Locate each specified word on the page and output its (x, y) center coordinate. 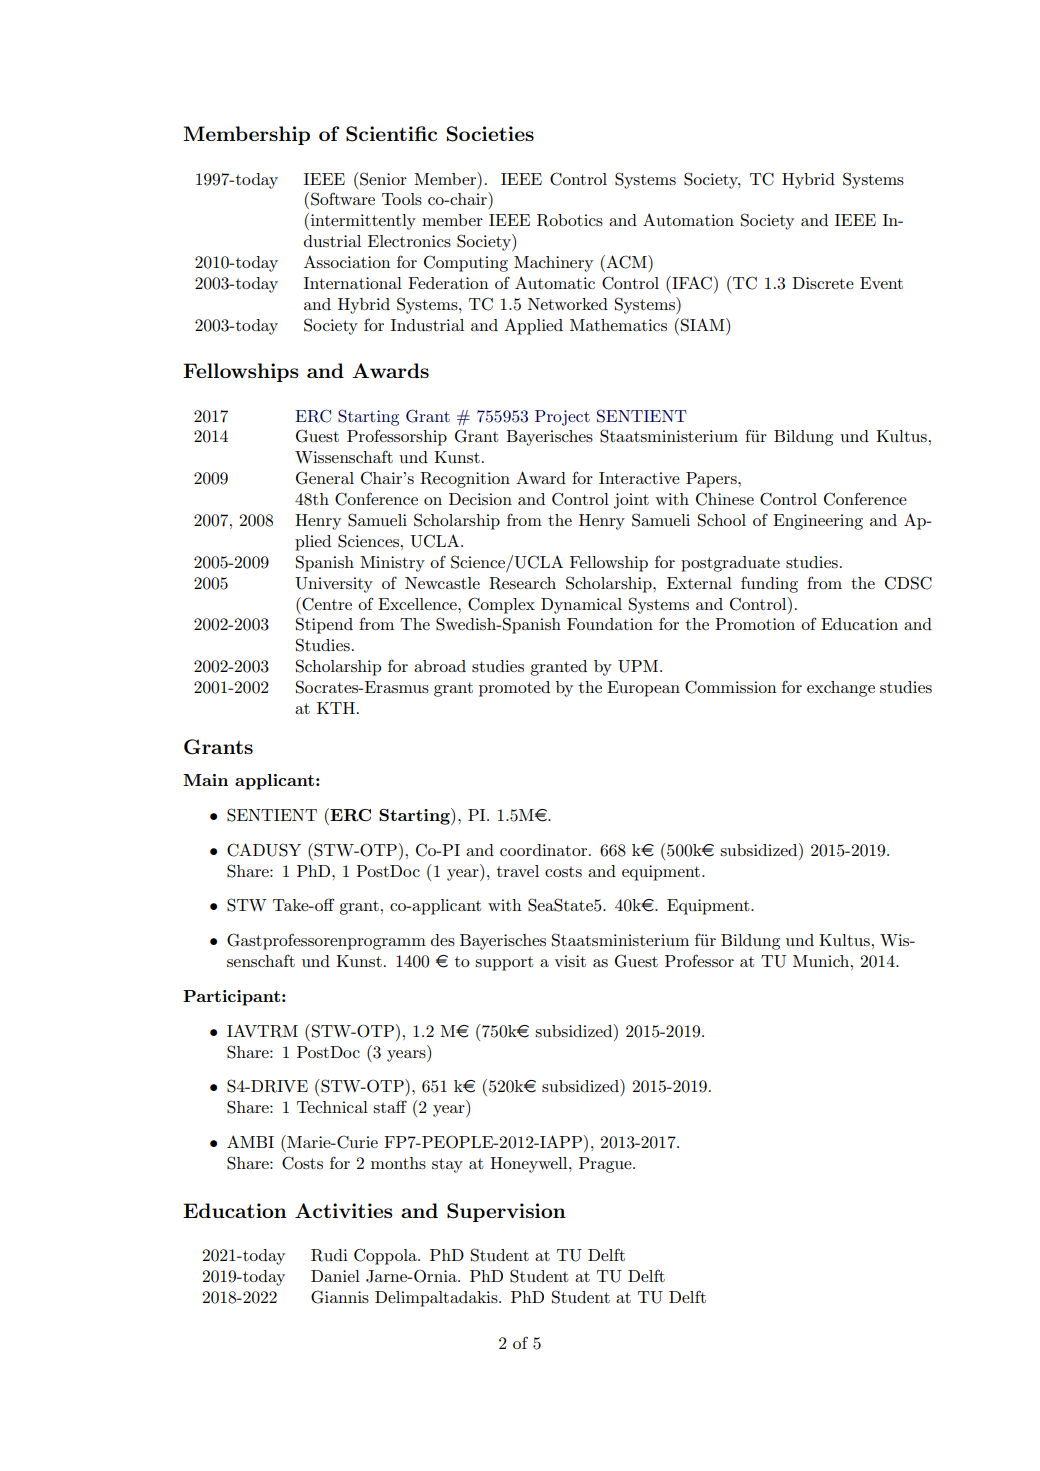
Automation (688, 219)
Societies (490, 134)
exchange (841, 689)
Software (343, 199)
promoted (514, 689)
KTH (336, 708)
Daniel (335, 1276)
